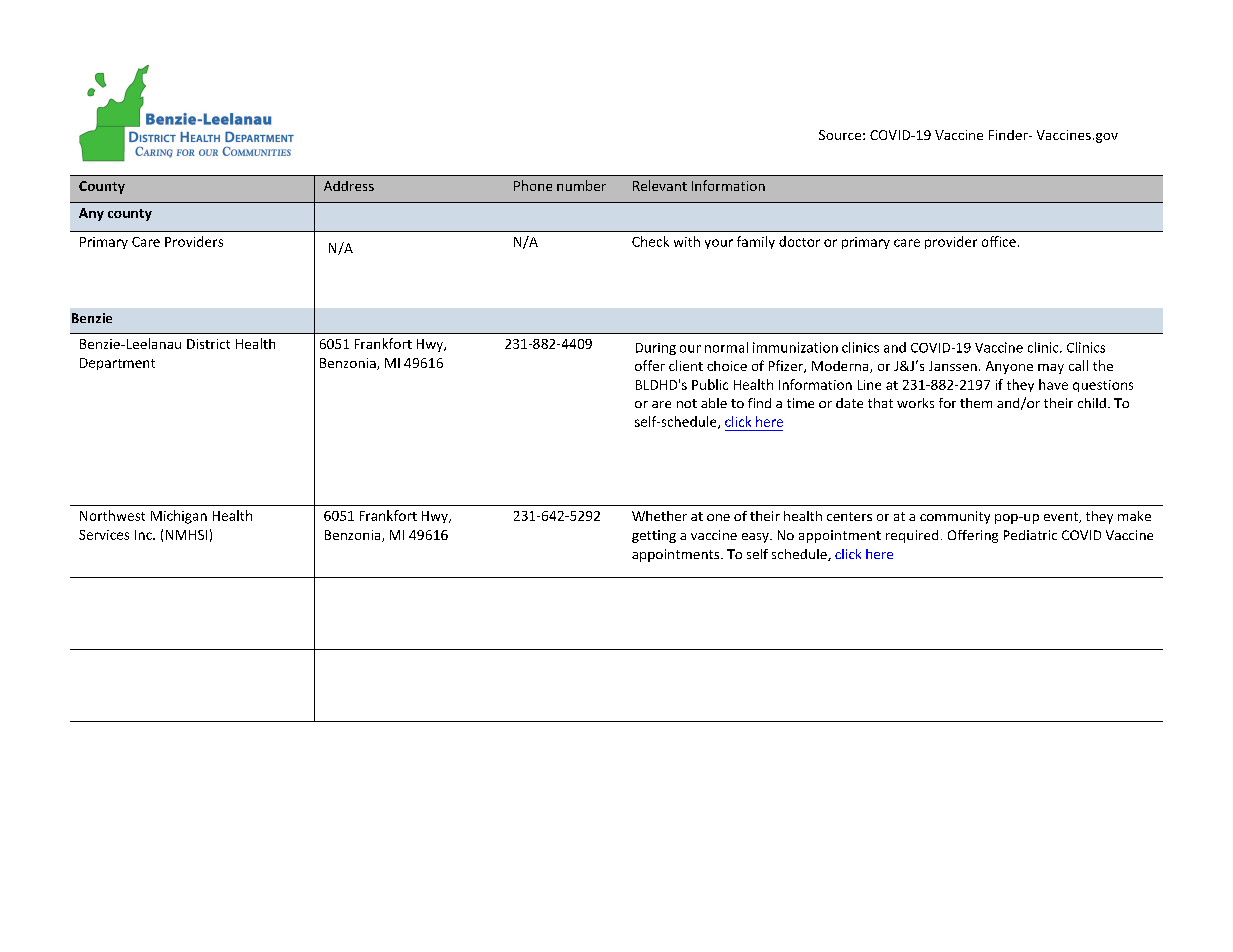 This page has width=1233, height=952. I want to click on client, so click(686, 365).
